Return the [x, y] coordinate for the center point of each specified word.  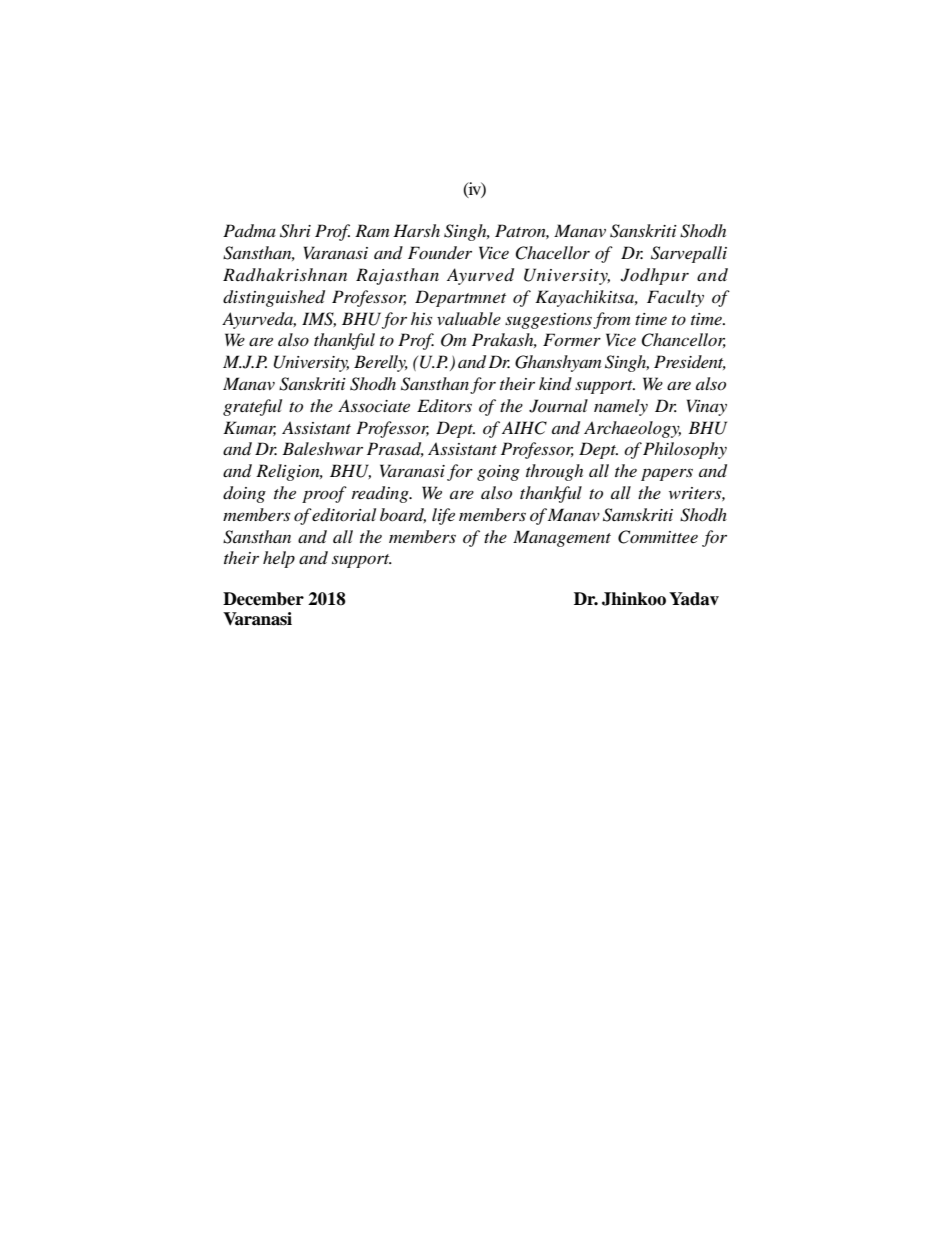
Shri [295, 231]
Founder [440, 252]
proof [324, 494]
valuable [469, 318]
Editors [444, 405]
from [611, 320]
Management [562, 538]
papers [667, 474]
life [443, 516]
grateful [252, 407]
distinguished [274, 298]
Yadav [694, 599]
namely [621, 407]
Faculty [675, 298]
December [263, 599]
